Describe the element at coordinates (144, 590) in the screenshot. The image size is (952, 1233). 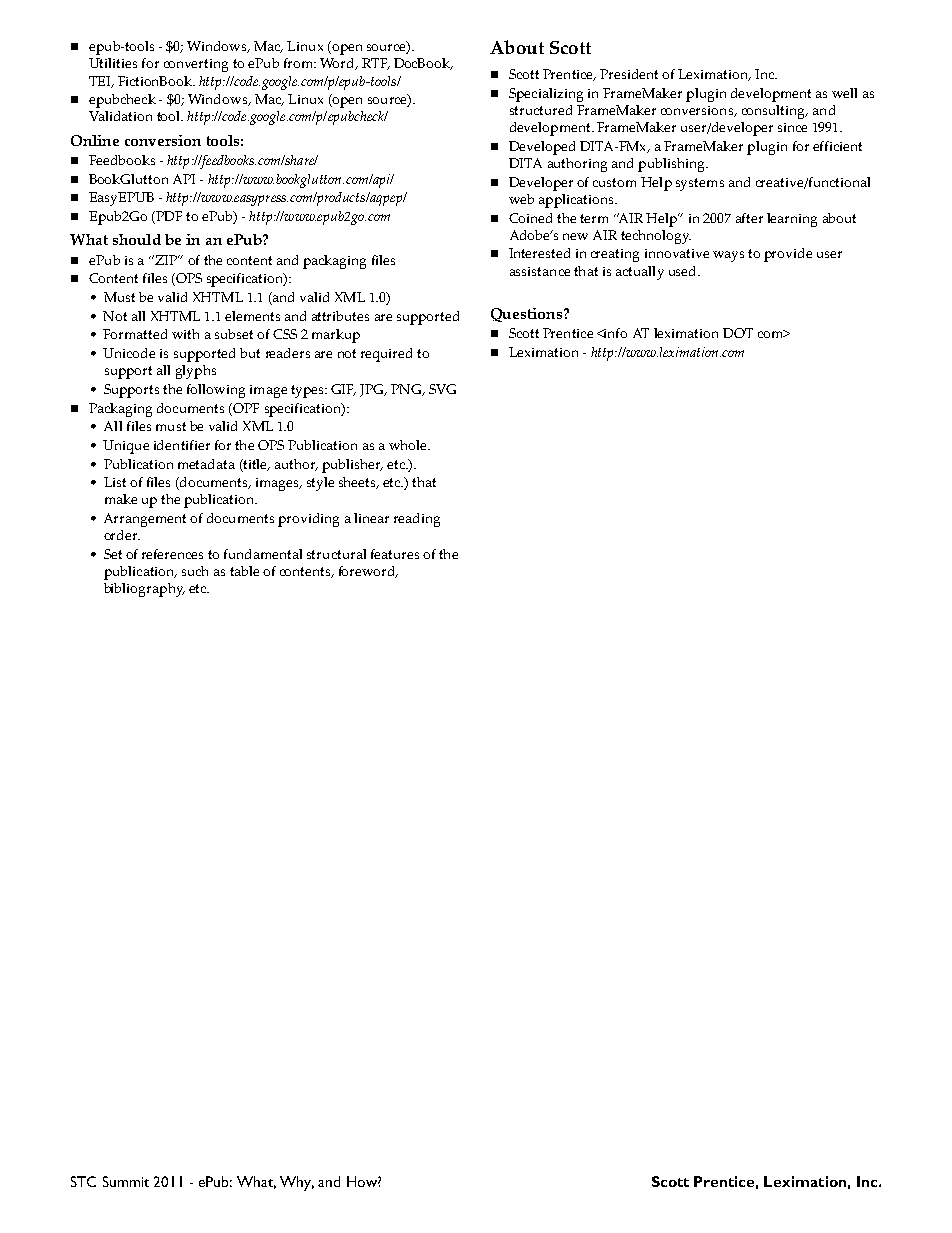
I see `bibliography` at that location.
